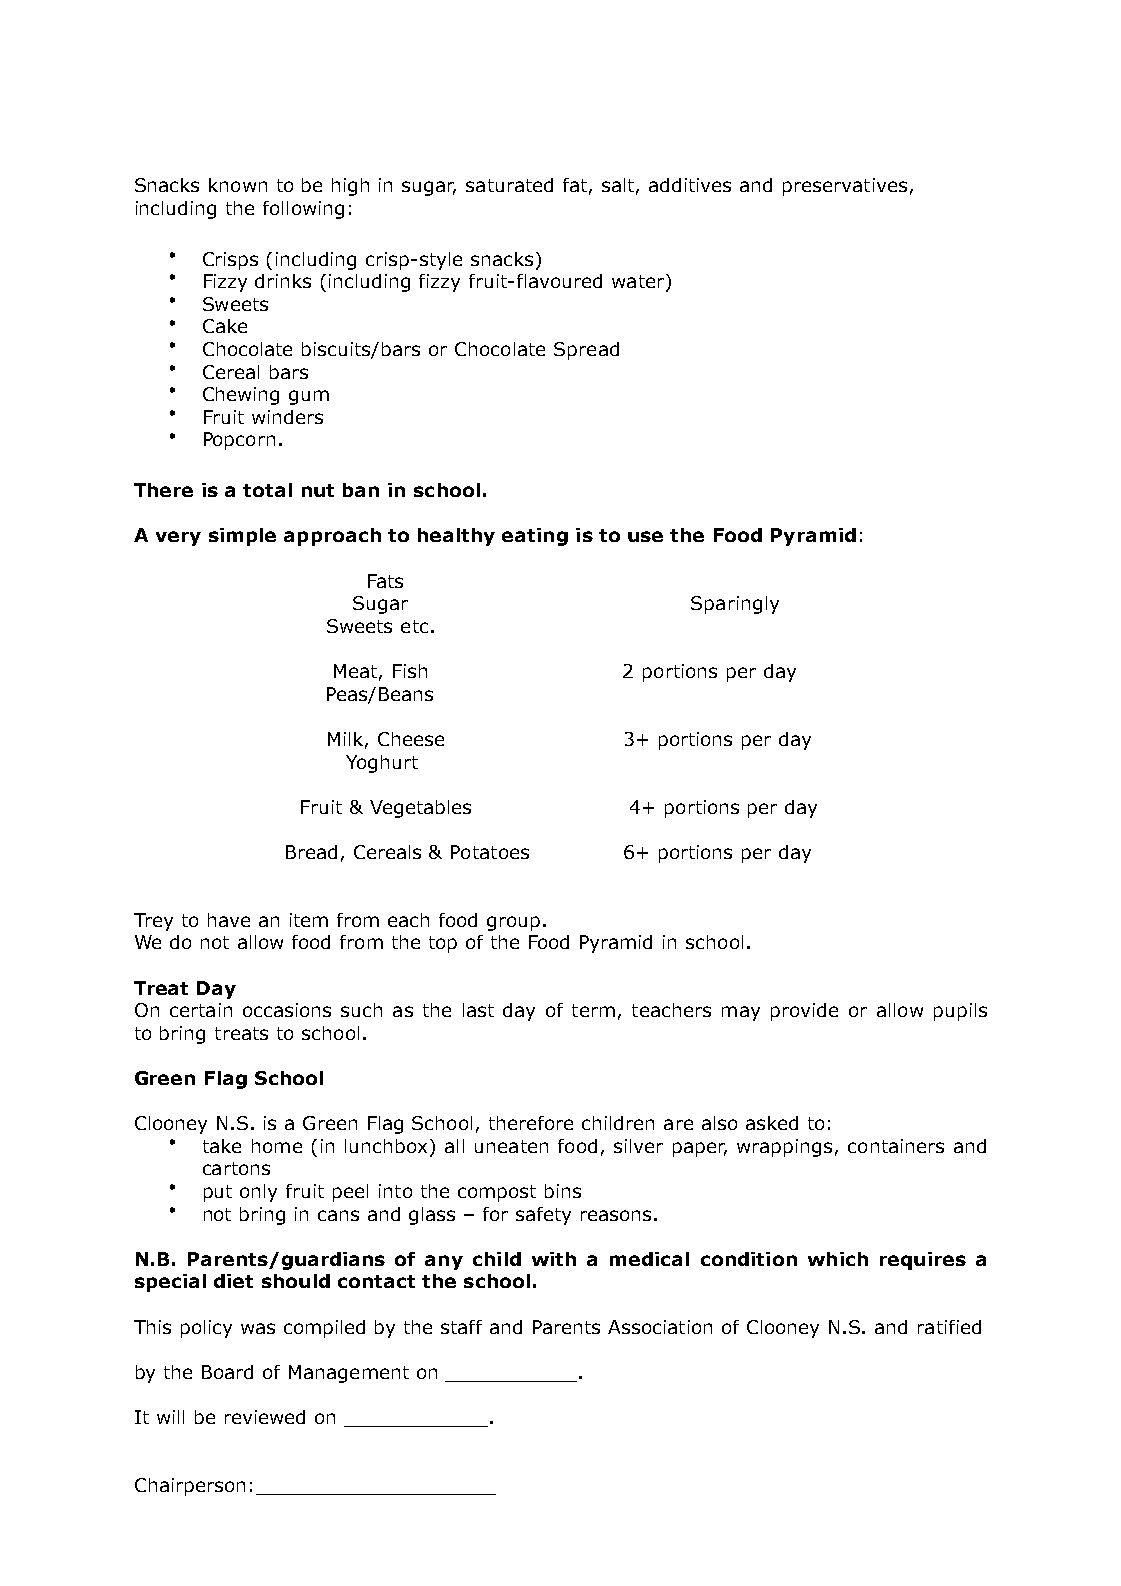  Describe the element at coordinates (238, 185) in the image. I see `known` at that location.
